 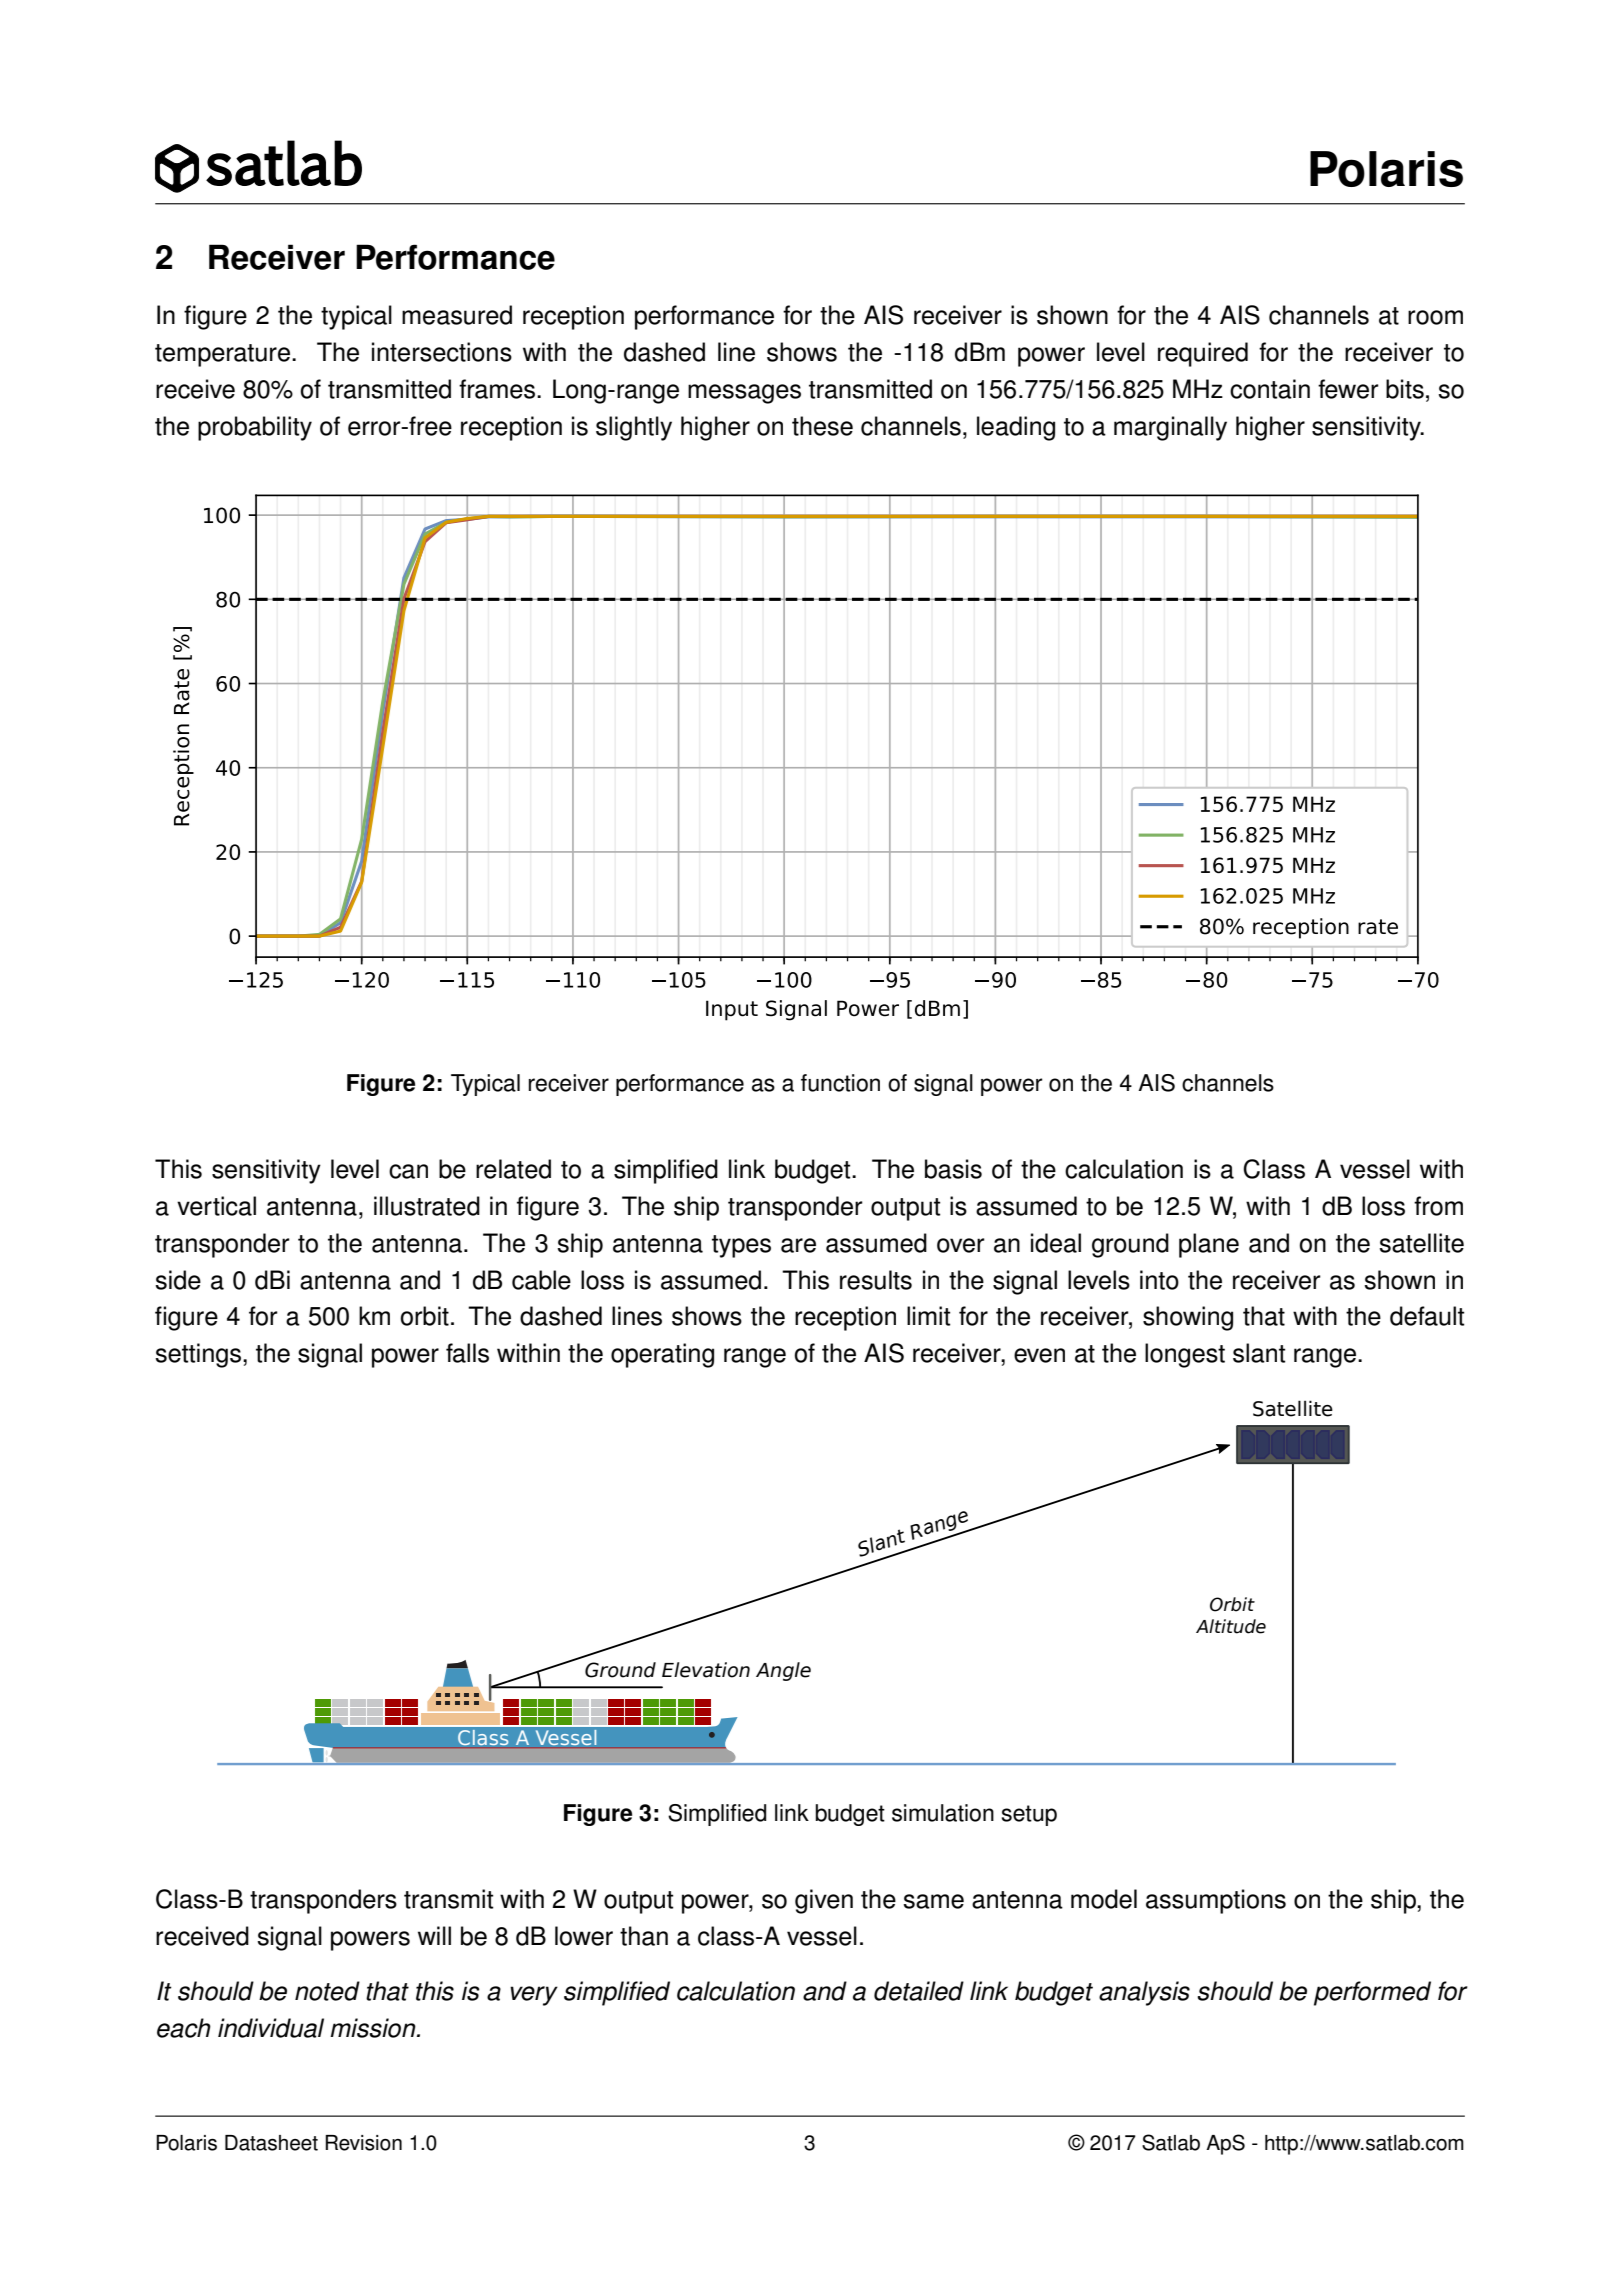 What do you see at coordinates (919, 1991) in the screenshot?
I see `detailed` at bounding box center [919, 1991].
